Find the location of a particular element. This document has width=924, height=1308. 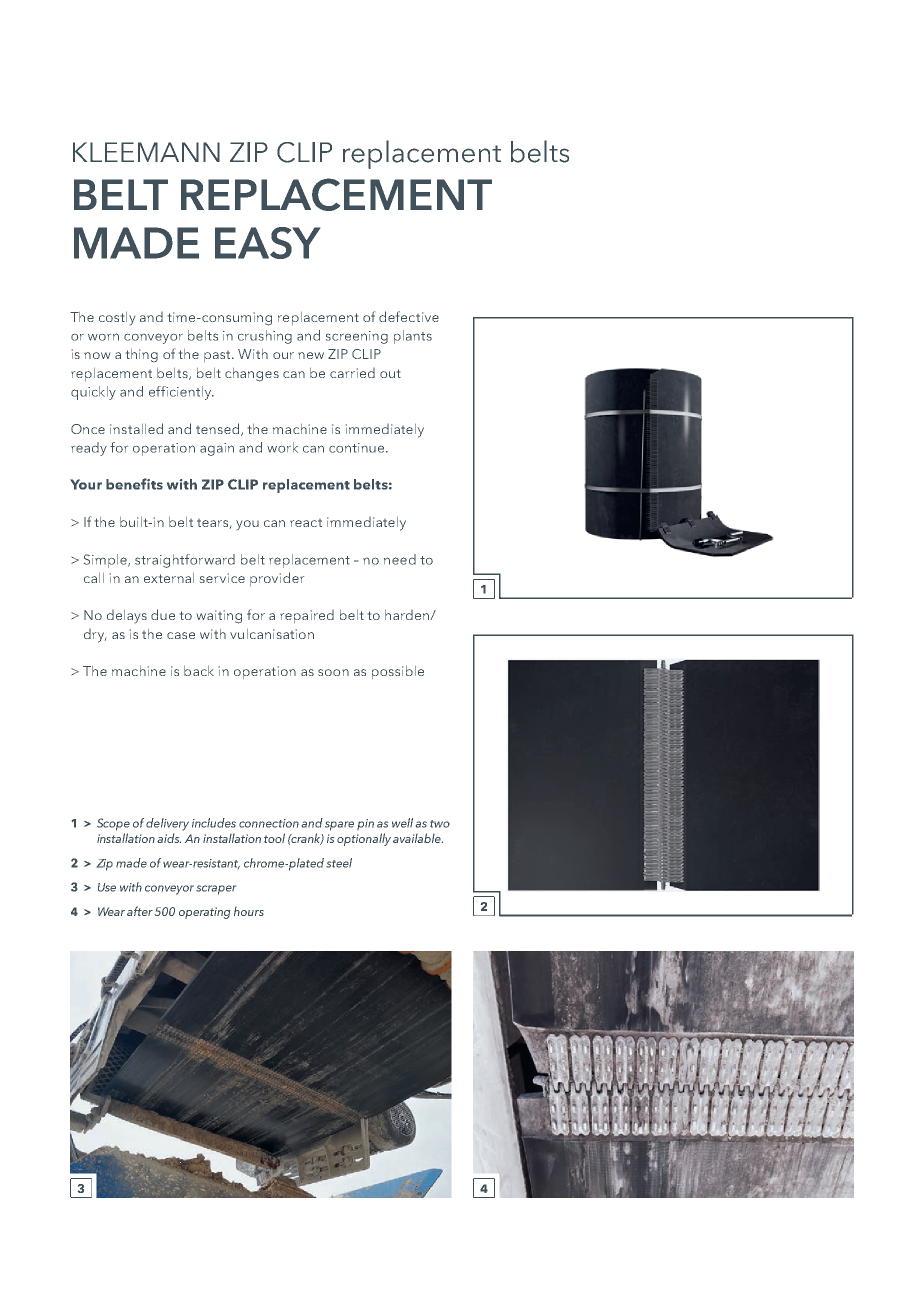

possible is located at coordinates (398, 672).
